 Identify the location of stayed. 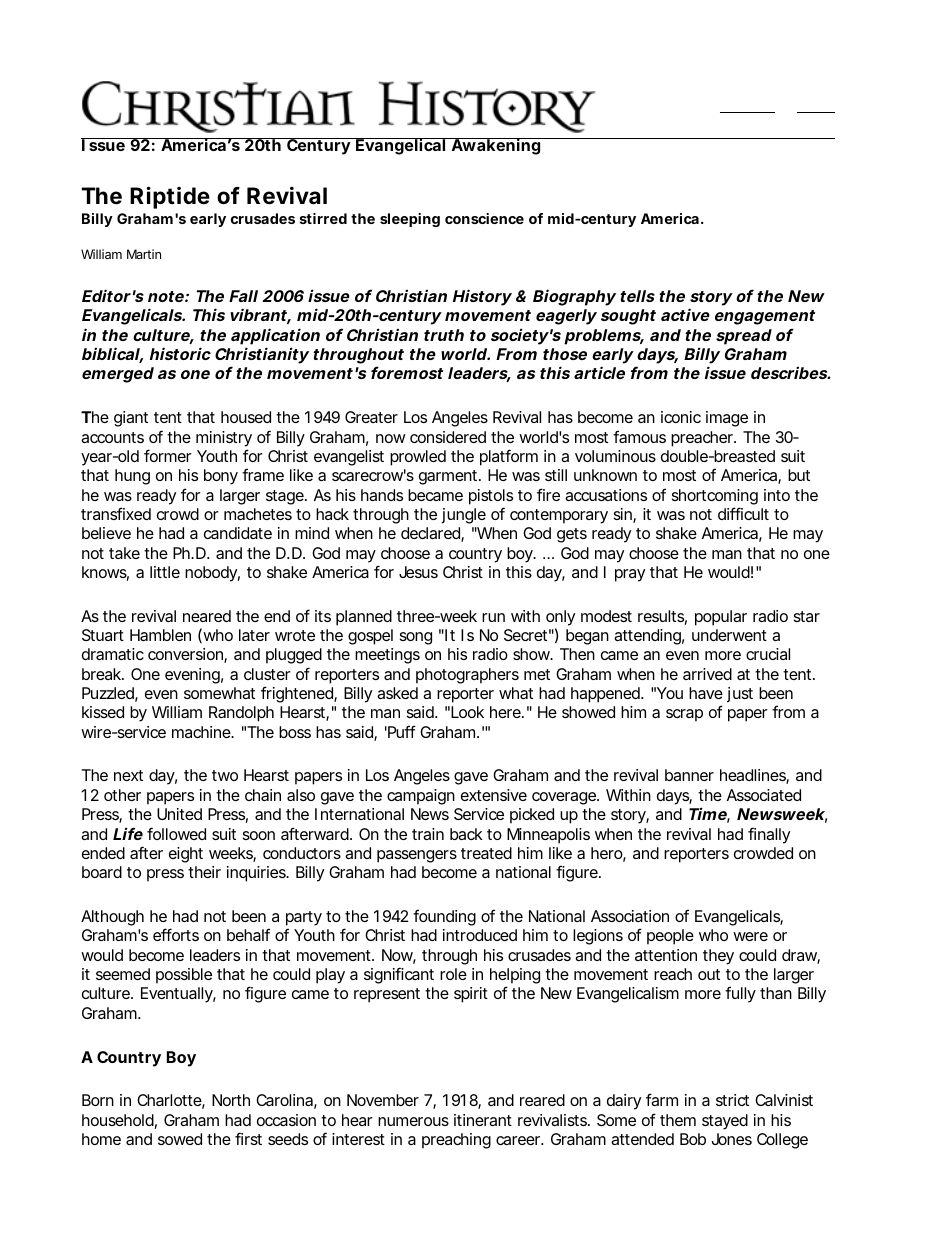
(725, 1122).
